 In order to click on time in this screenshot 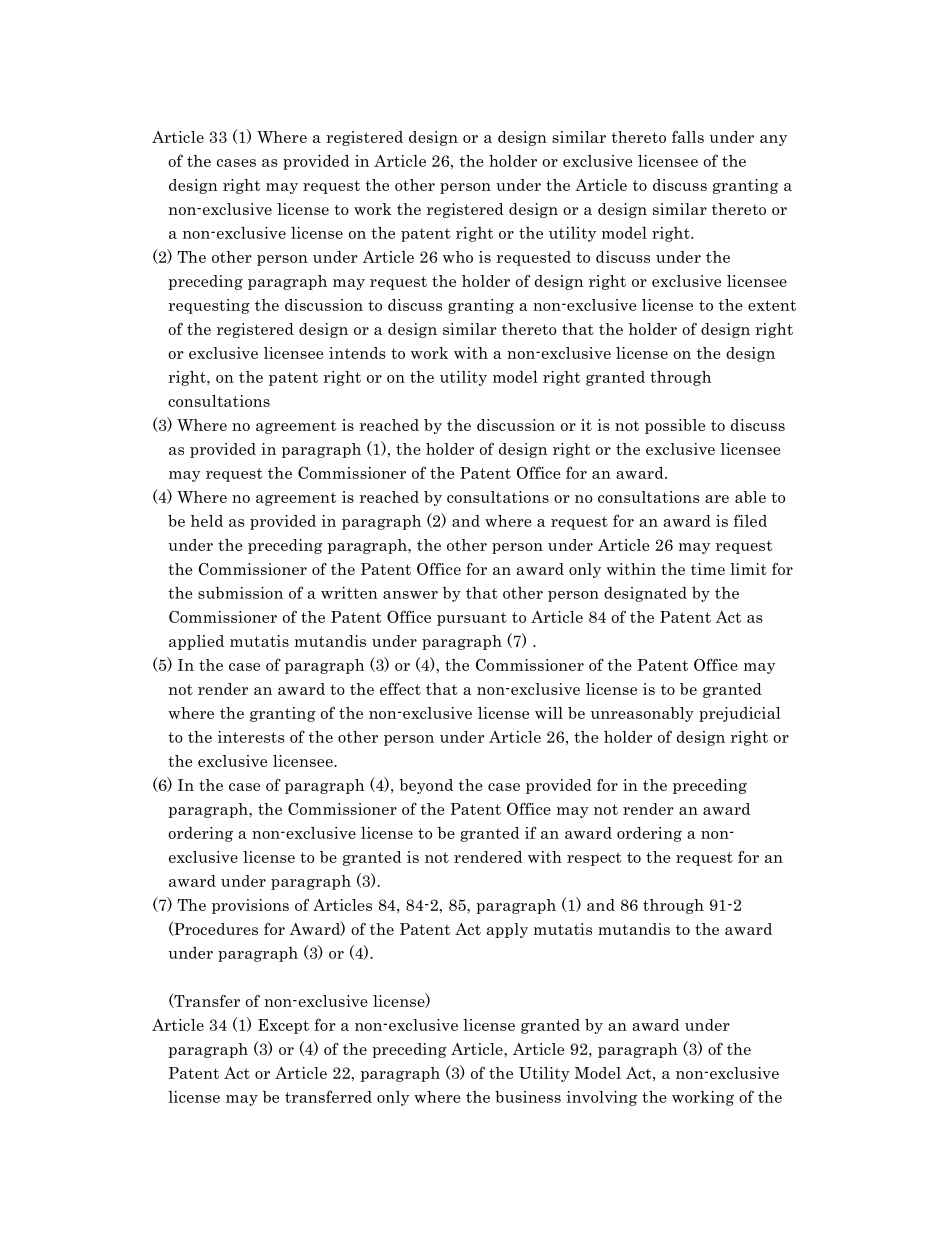, I will do `click(708, 569)`.
